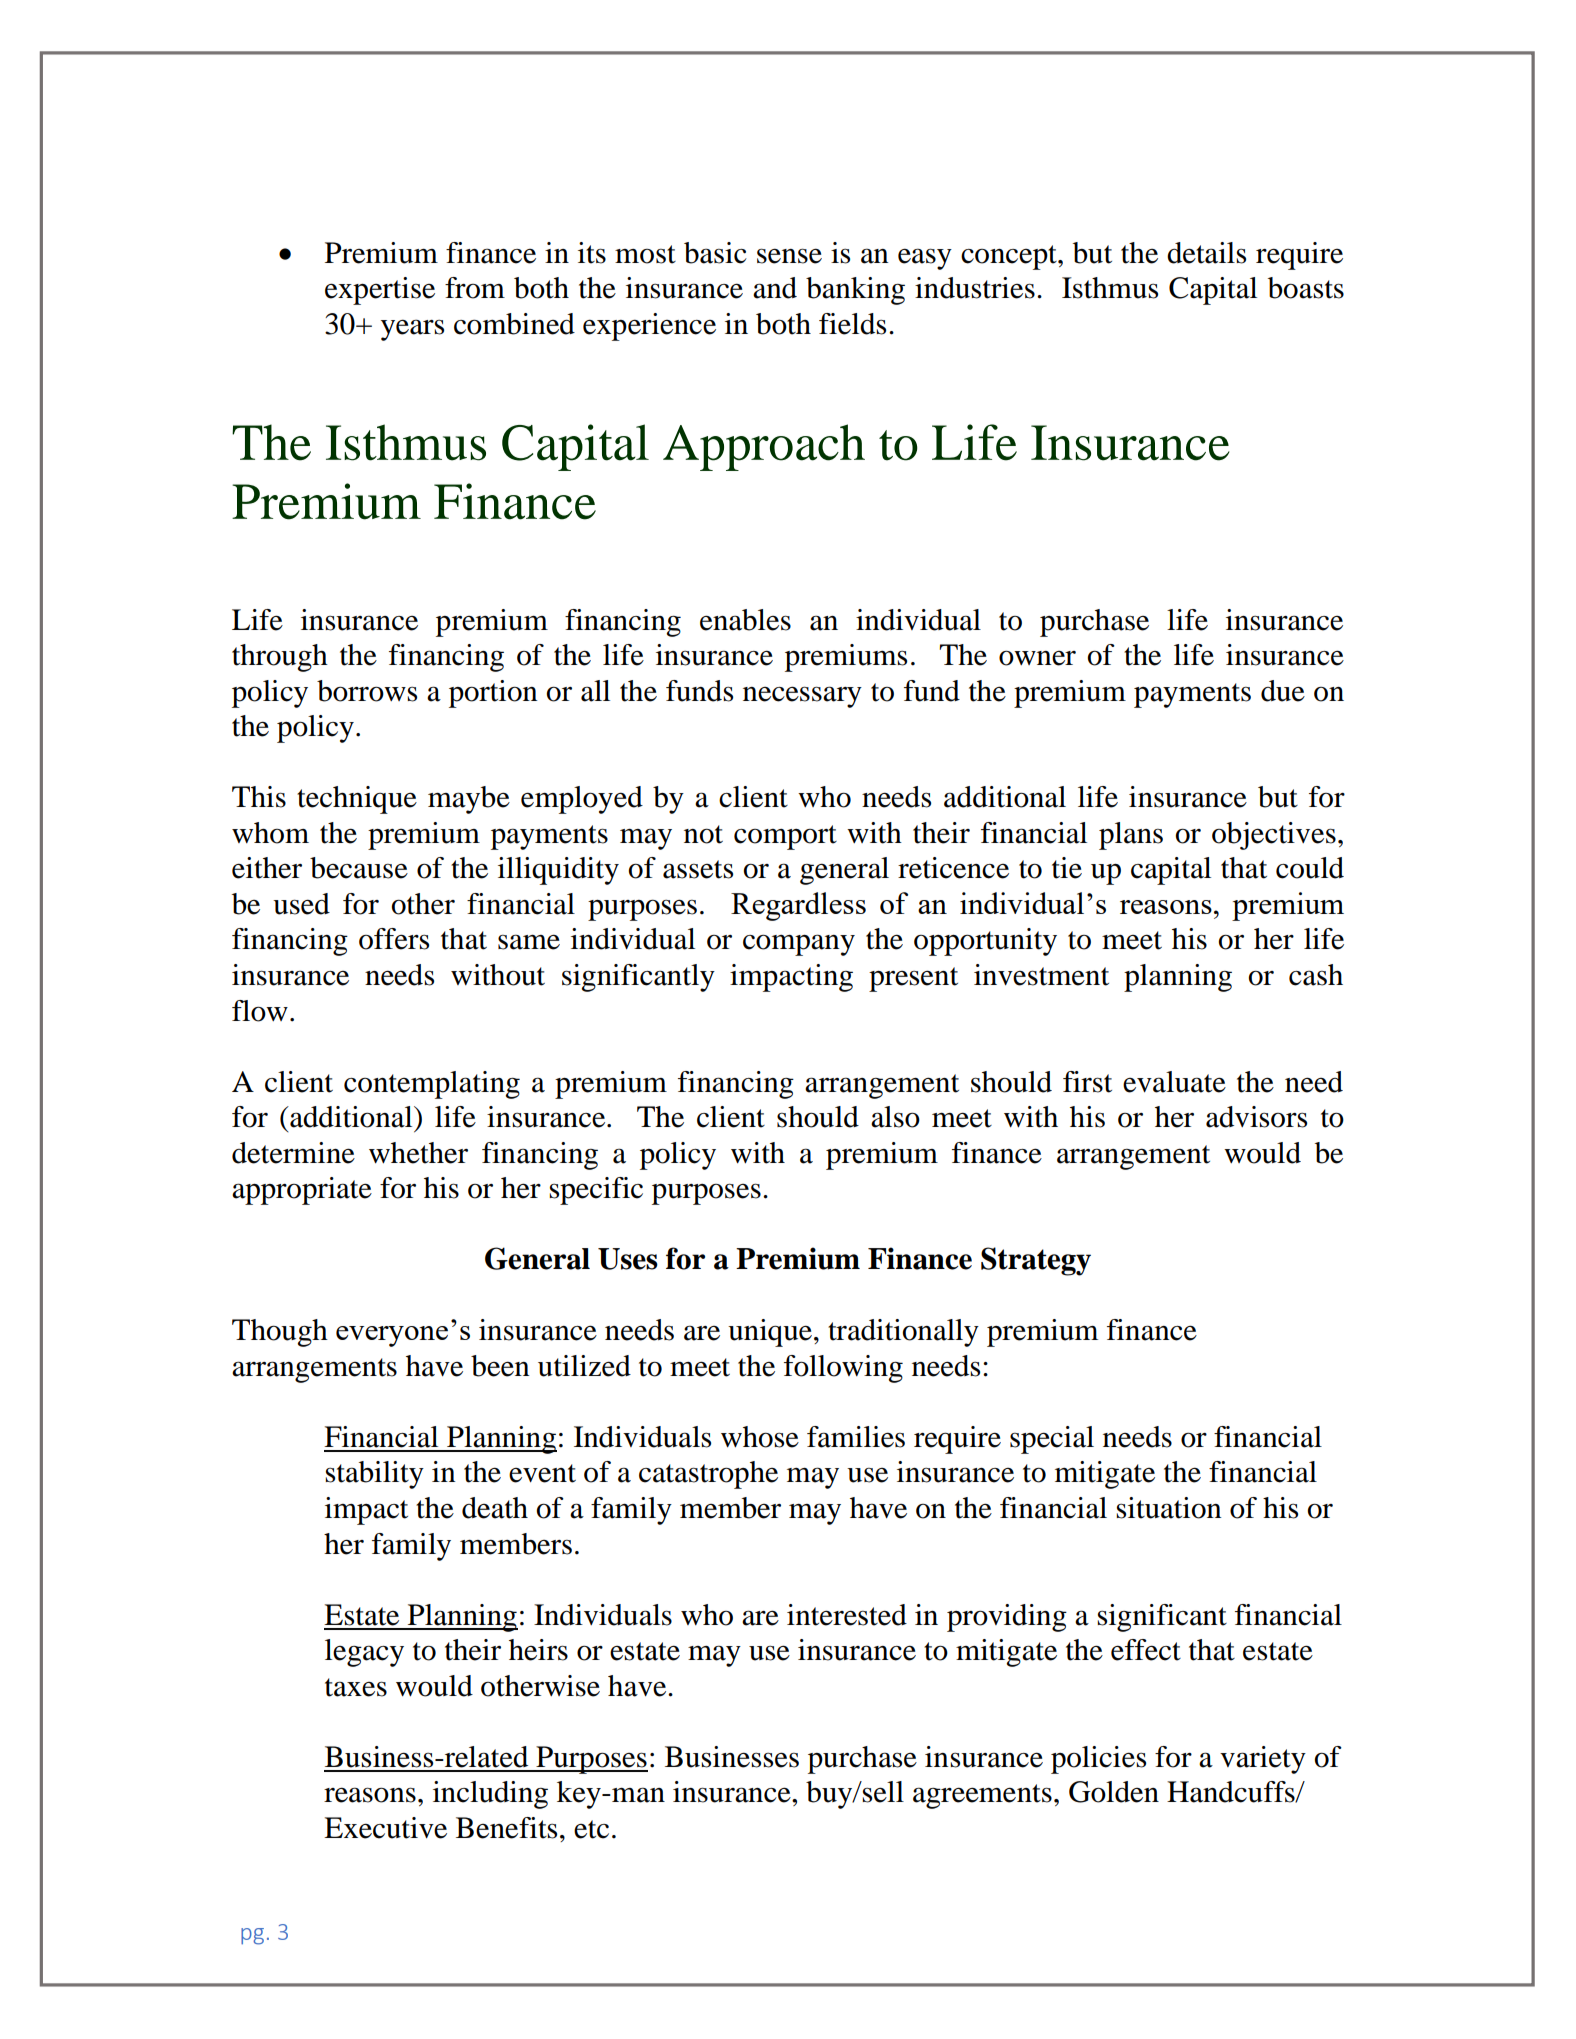 Image resolution: width=1576 pixels, height=2039 pixels. Describe the element at coordinates (1174, 1082) in the screenshot. I see `evaluate` at that location.
